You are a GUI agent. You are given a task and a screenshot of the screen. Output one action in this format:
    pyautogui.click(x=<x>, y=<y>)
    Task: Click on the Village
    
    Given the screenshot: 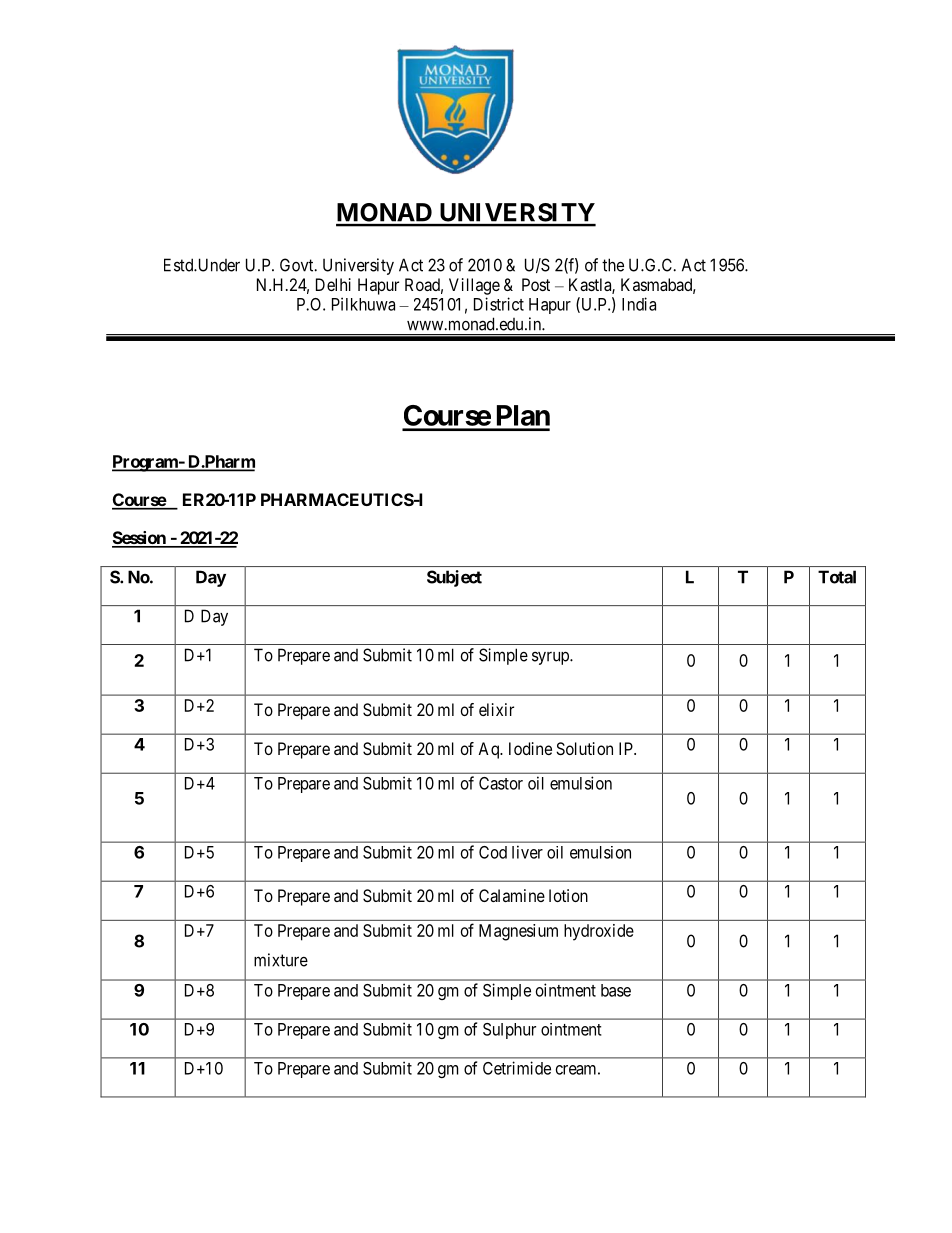 What is the action you would take?
    pyautogui.click(x=474, y=286)
